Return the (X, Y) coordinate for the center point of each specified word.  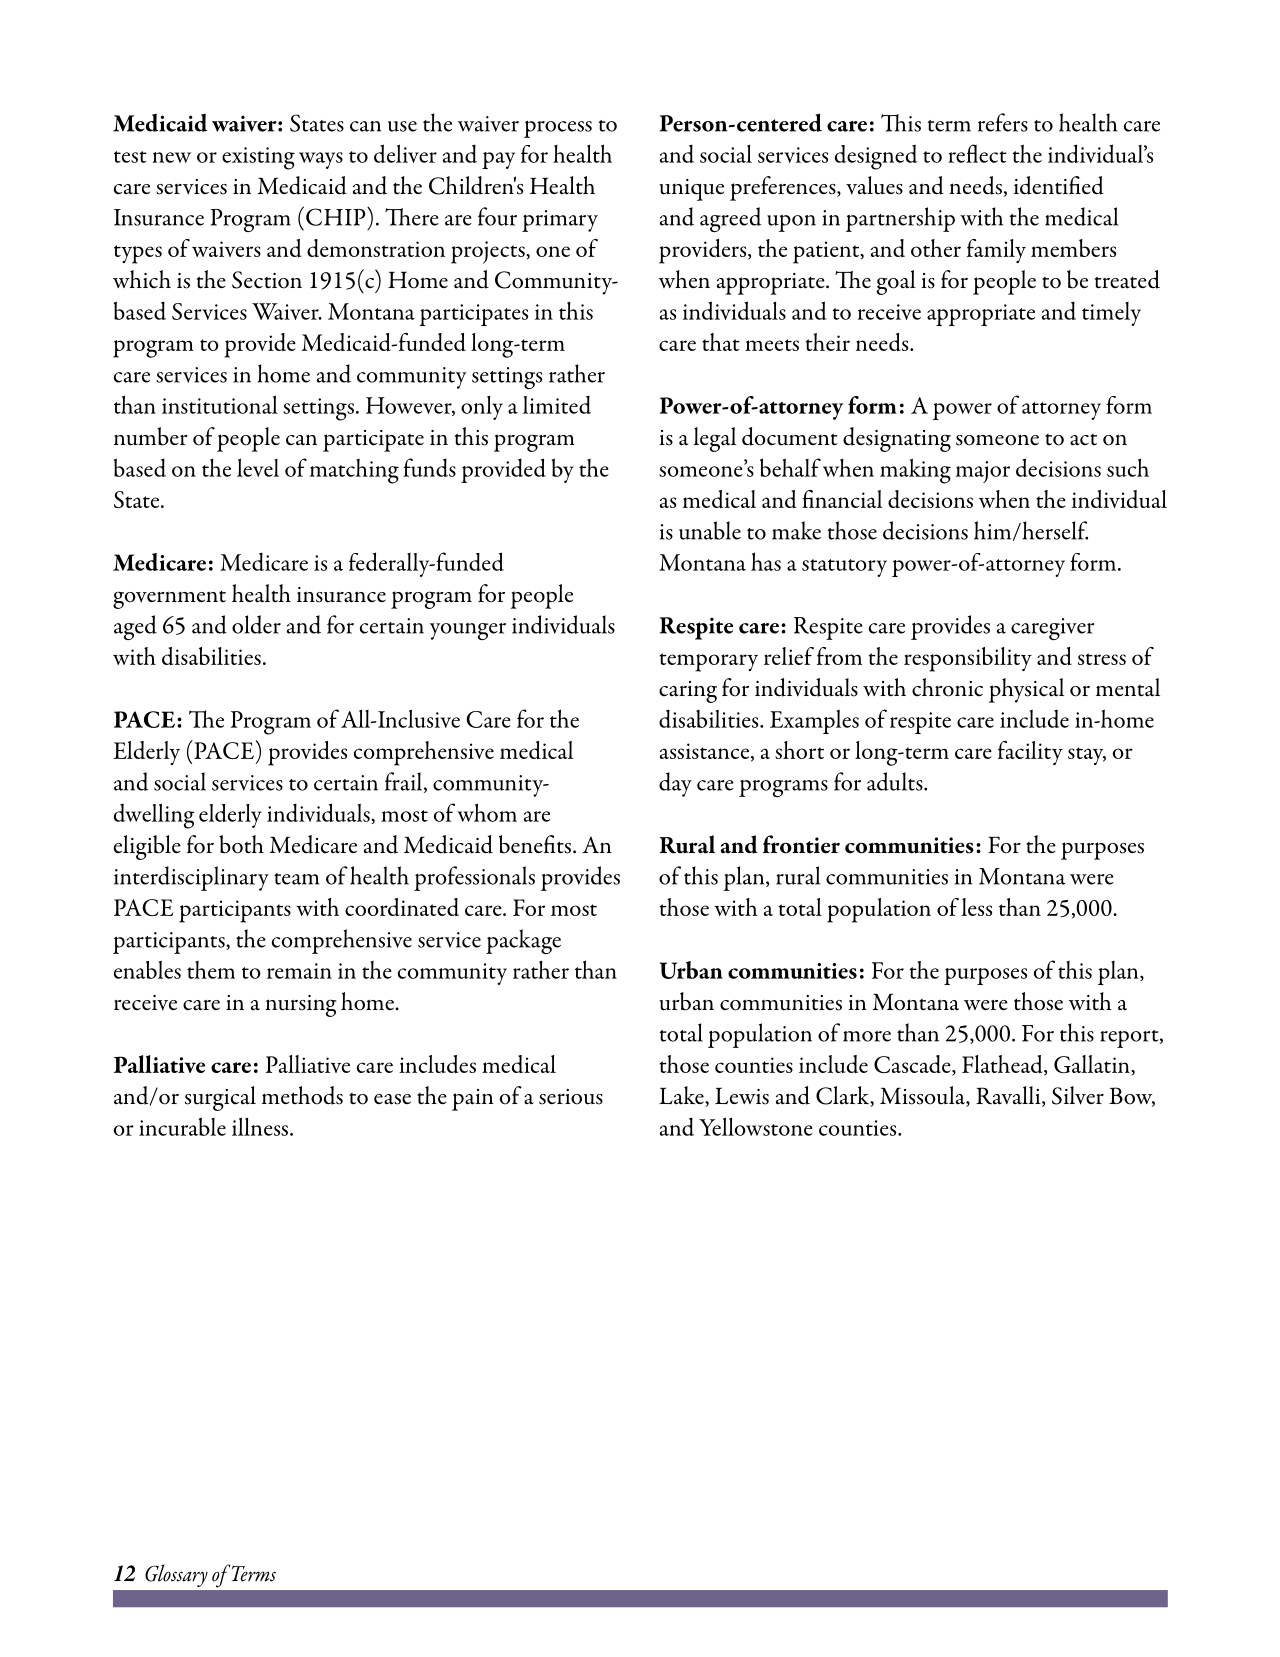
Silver (1078, 1095)
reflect (977, 153)
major (983, 472)
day (675, 784)
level (258, 467)
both (241, 844)
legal (714, 439)
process (558, 129)
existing (258, 158)
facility (1030, 753)
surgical (220, 1098)
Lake (682, 1096)
